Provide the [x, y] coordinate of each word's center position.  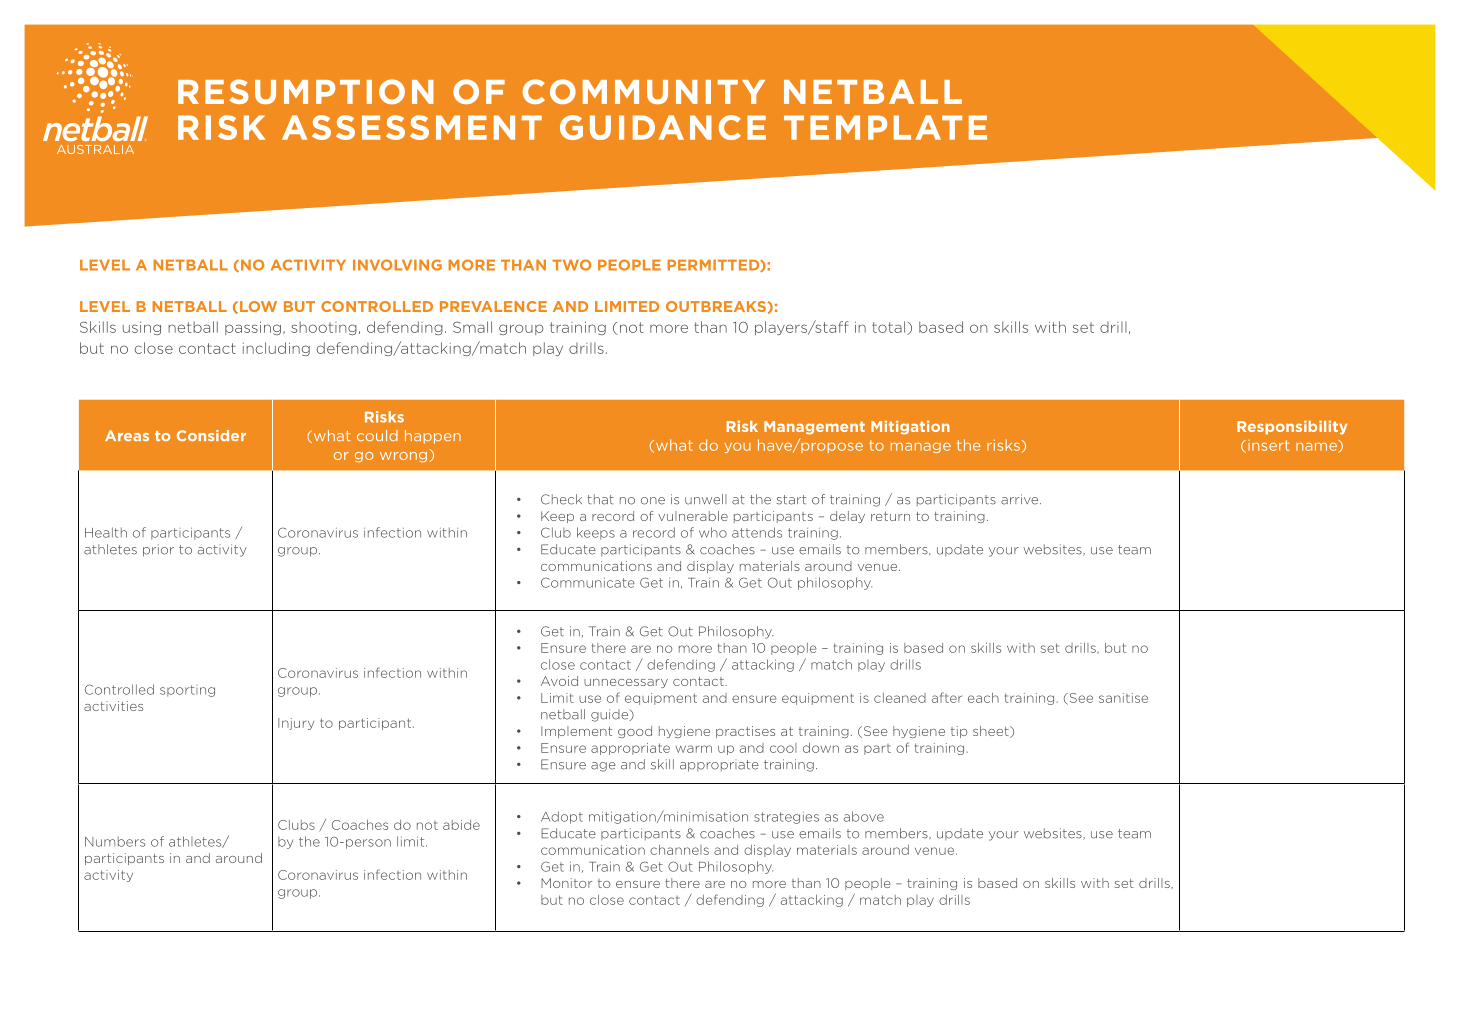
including [276, 349]
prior [158, 550]
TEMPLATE [885, 127]
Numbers [115, 841]
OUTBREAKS [716, 306]
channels [679, 850]
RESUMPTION [306, 91]
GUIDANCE [663, 127]
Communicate [588, 582]
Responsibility [1292, 428]
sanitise [1123, 698]
